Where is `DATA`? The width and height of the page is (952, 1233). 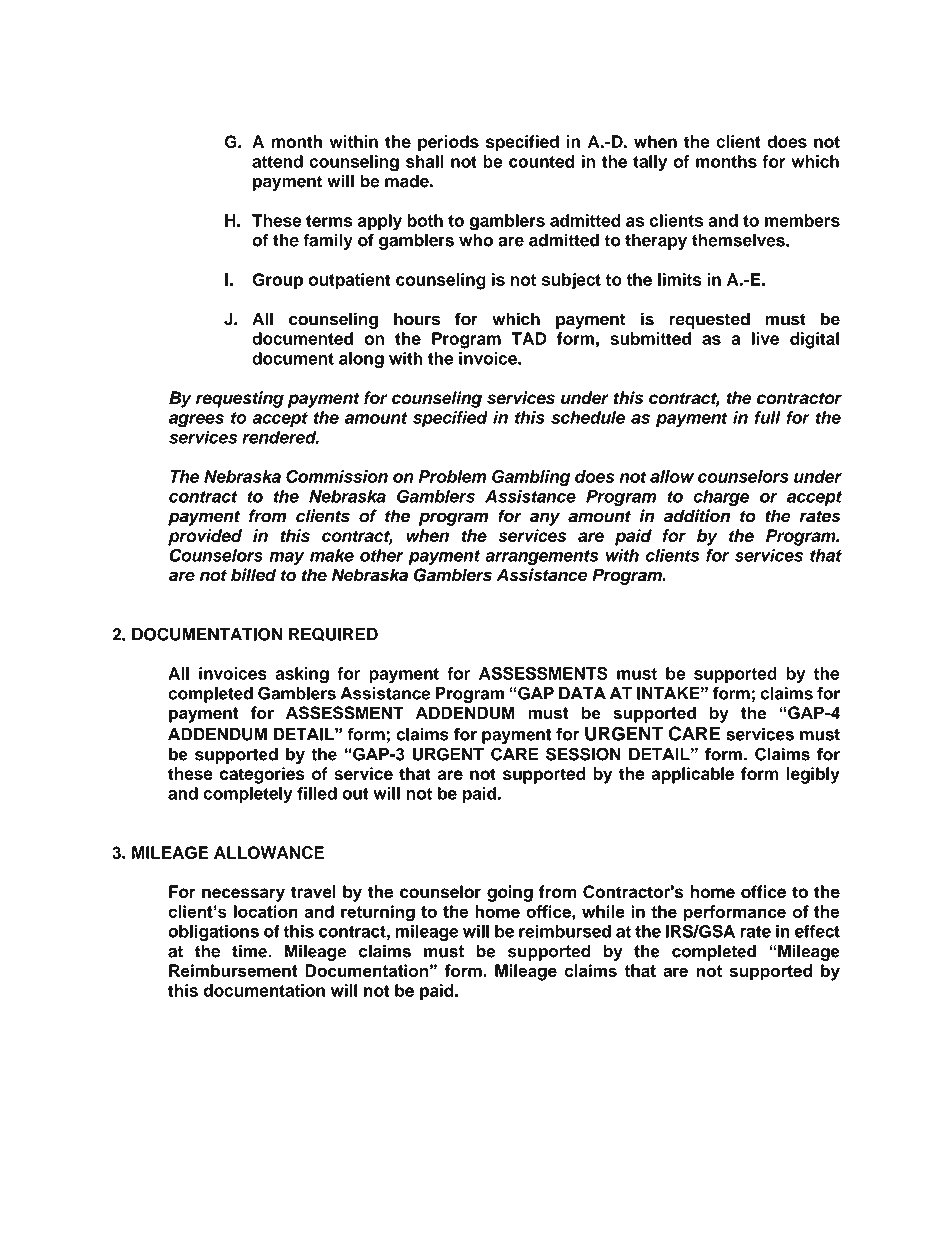 DATA is located at coordinates (582, 693).
